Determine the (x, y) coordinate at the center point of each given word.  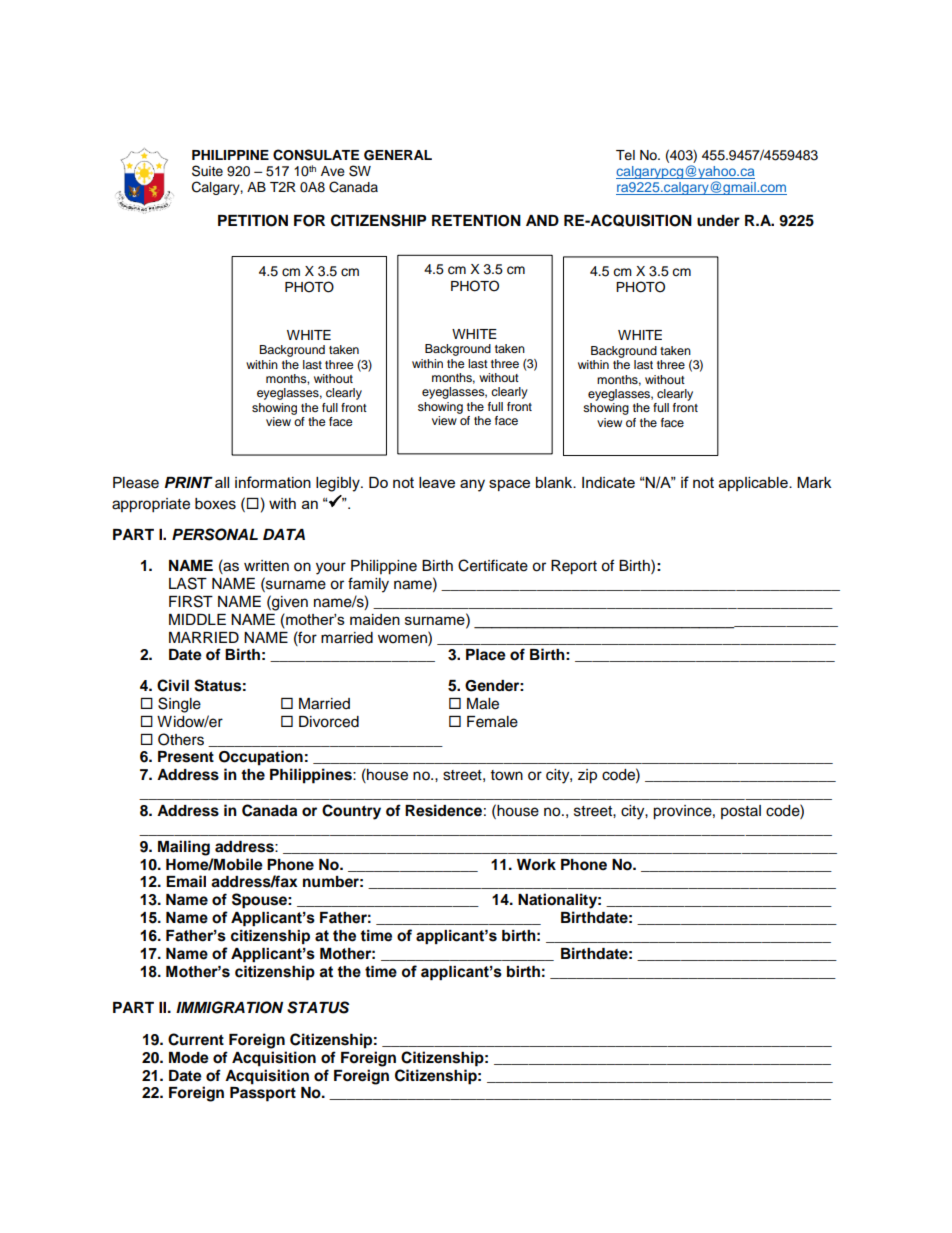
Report (574, 567)
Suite (207, 171)
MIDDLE (197, 619)
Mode (189, 1058)
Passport (263, 1094)
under (718, 221)
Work (536, 865)
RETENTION (476, 221)
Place (486, 655)
